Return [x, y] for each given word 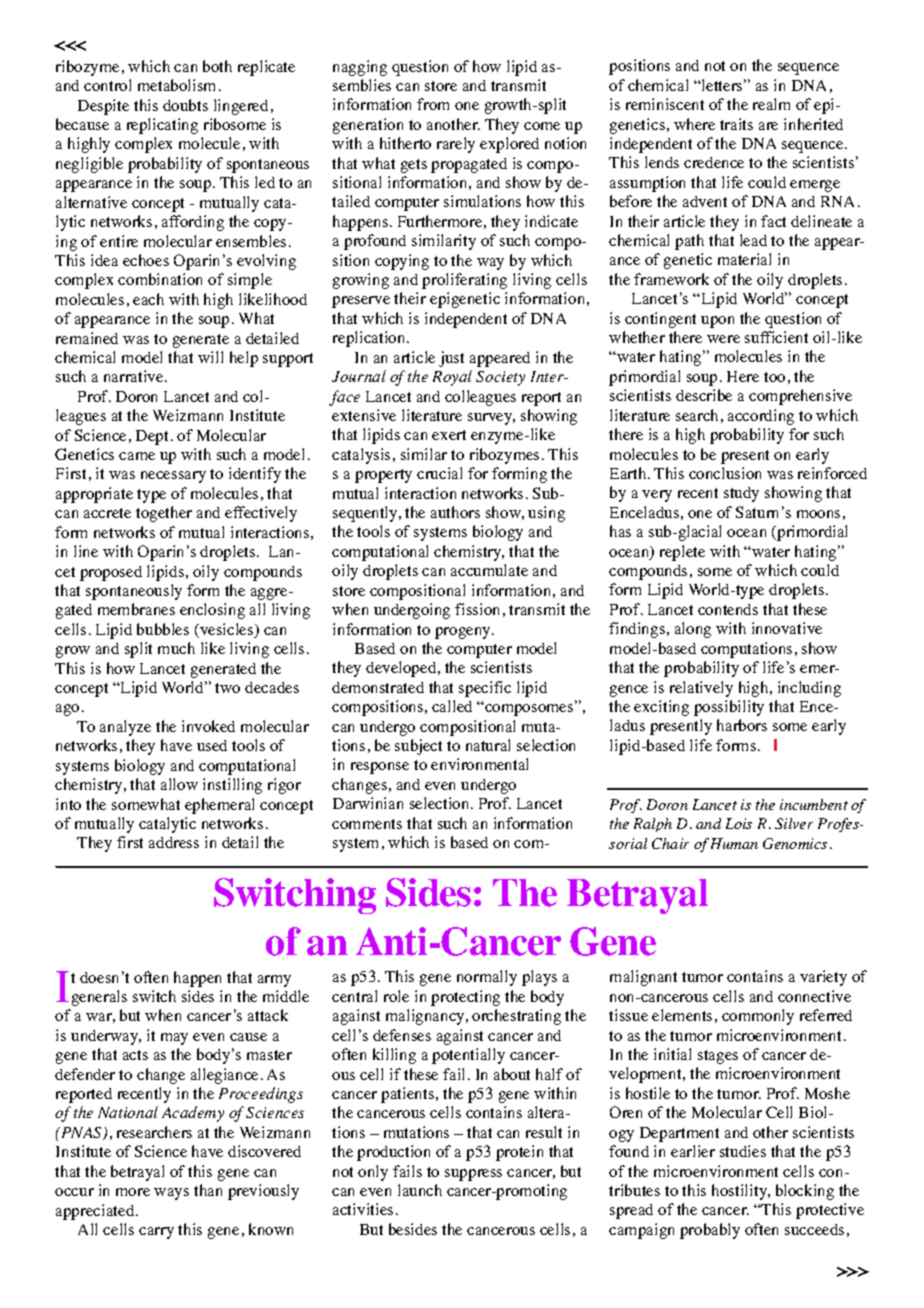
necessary [173, 477]
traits [736, 124]
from [433, 104]
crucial [439, 473]
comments [367, 824]
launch [420, 1190]
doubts [185, 105]
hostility [741, 1192]
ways [171, 1194]
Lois [739, 823]
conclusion [725, 473]
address [174, 842]
